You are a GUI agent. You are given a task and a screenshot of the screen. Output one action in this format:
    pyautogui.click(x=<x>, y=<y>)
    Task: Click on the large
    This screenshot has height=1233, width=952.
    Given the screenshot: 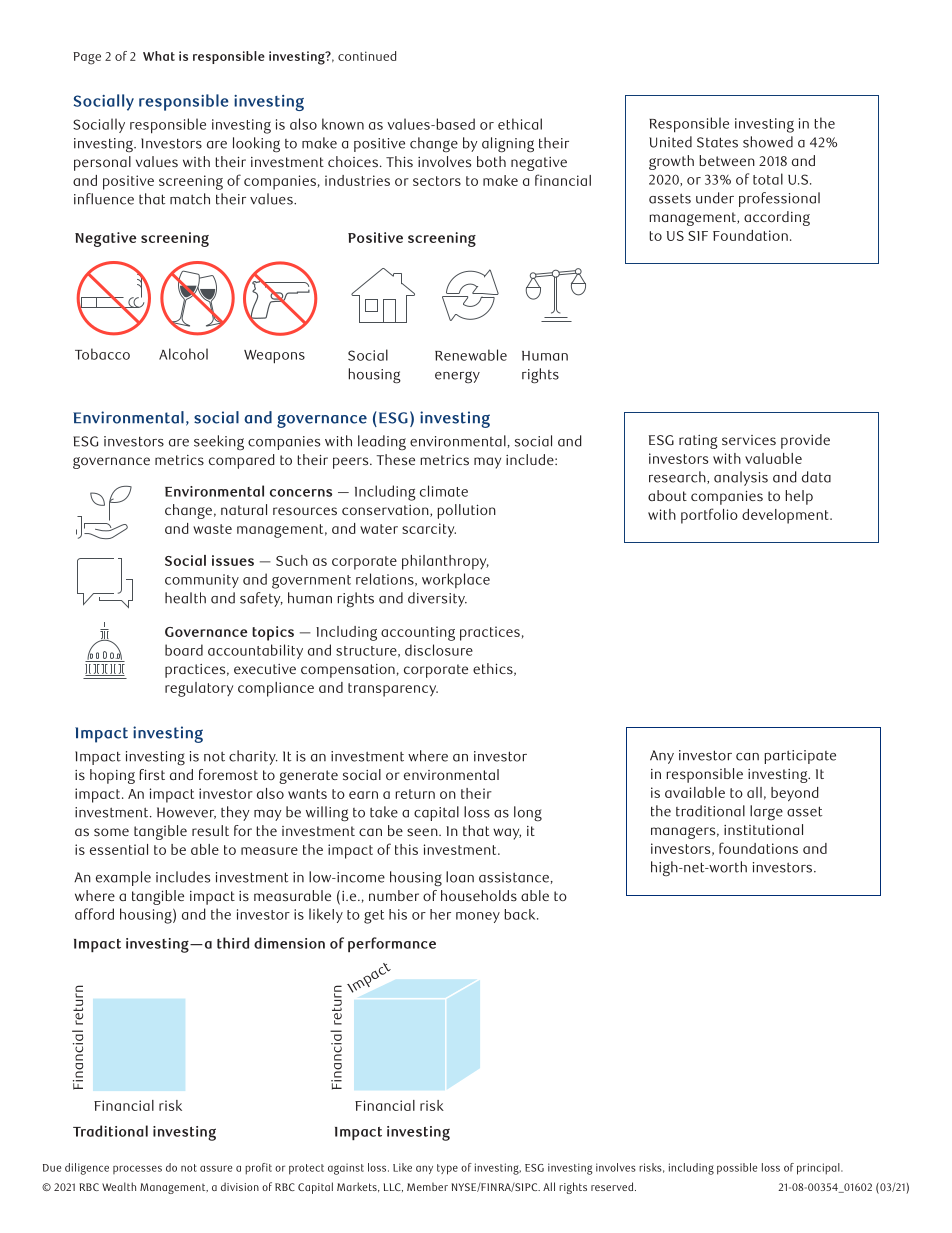 What is the action you would take?
    pyautogui.click(x=766, y=813)
